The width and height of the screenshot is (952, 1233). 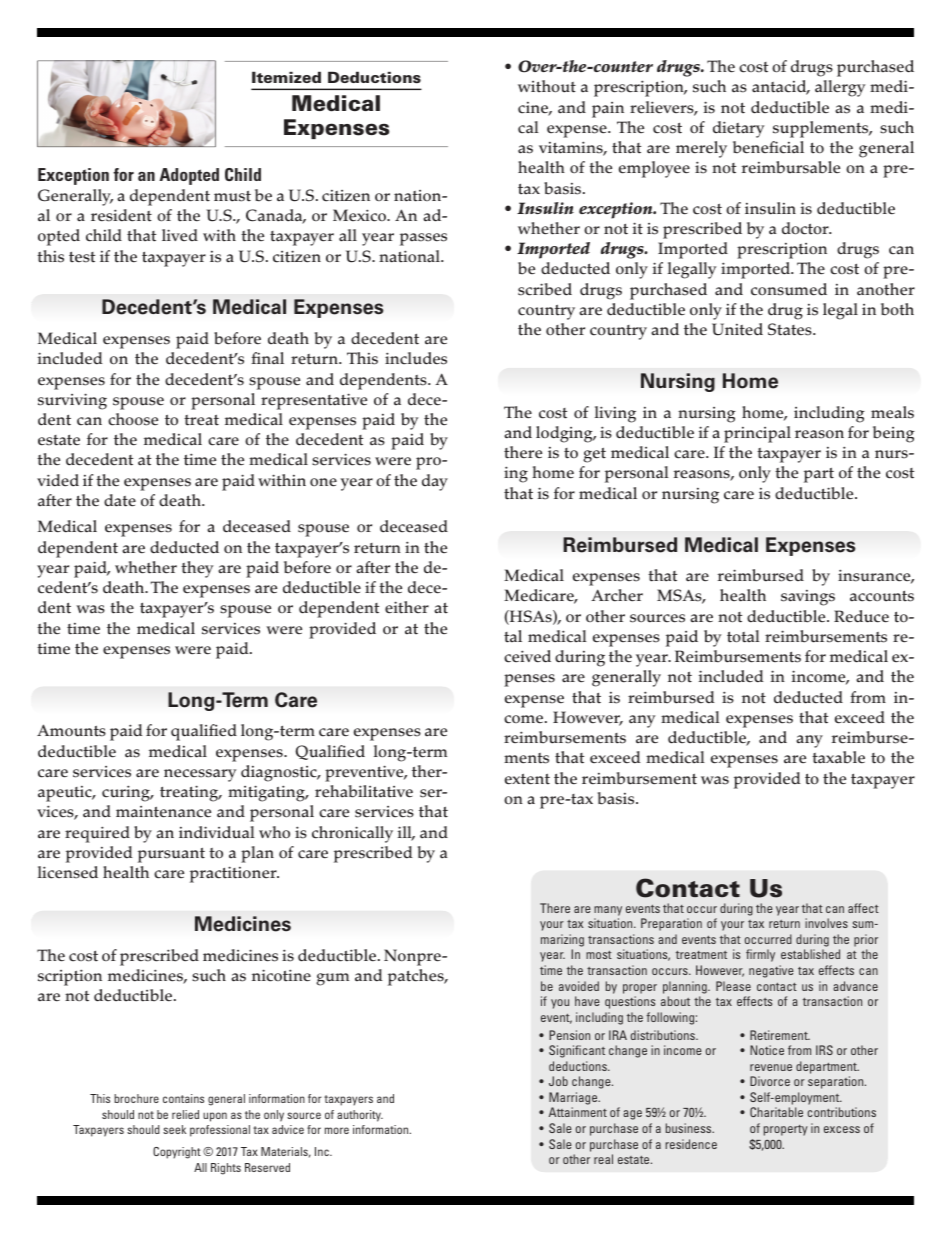 I want to click on day, so click(x=435, y=482).
